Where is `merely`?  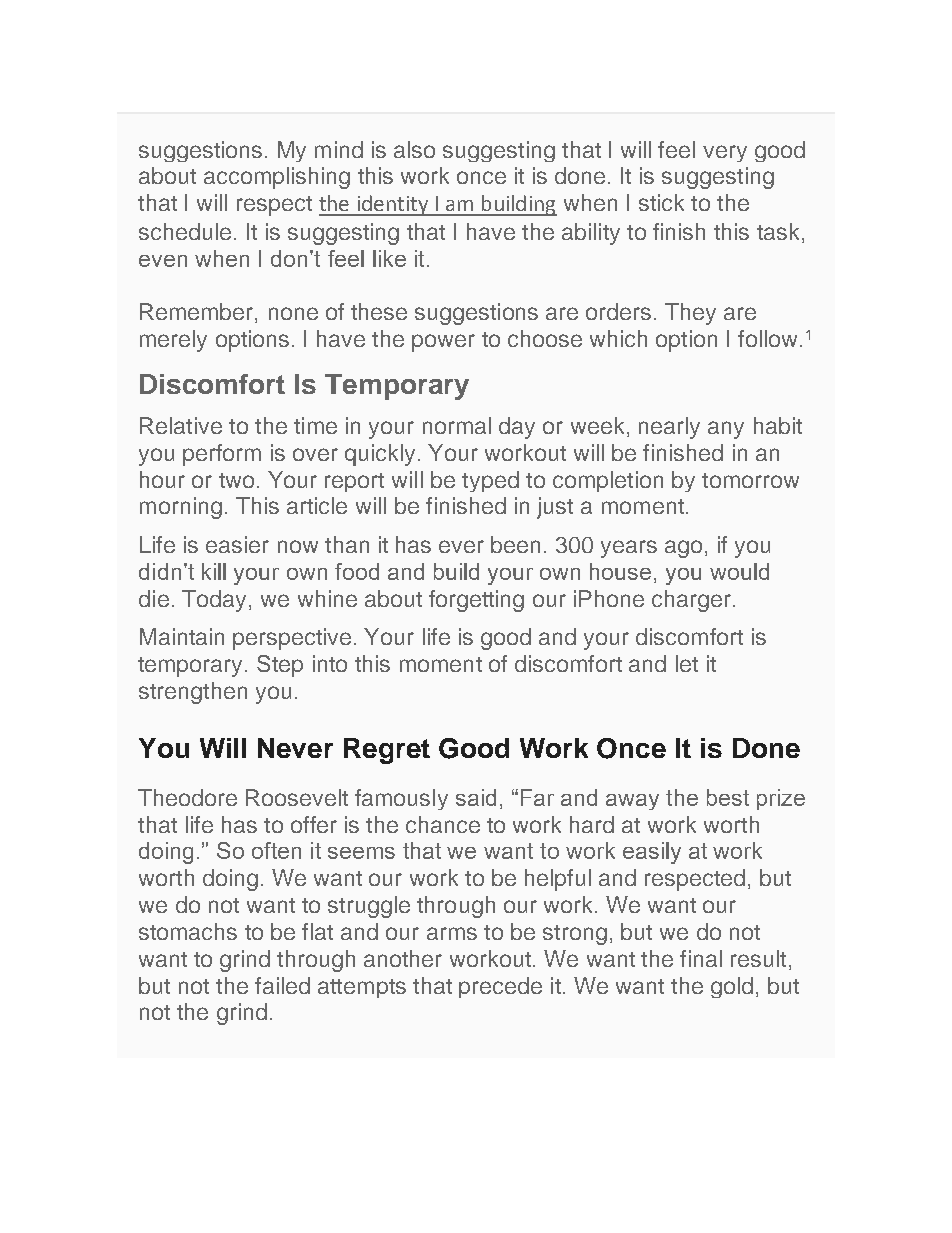 merely is located at coordinates (173, 341).
